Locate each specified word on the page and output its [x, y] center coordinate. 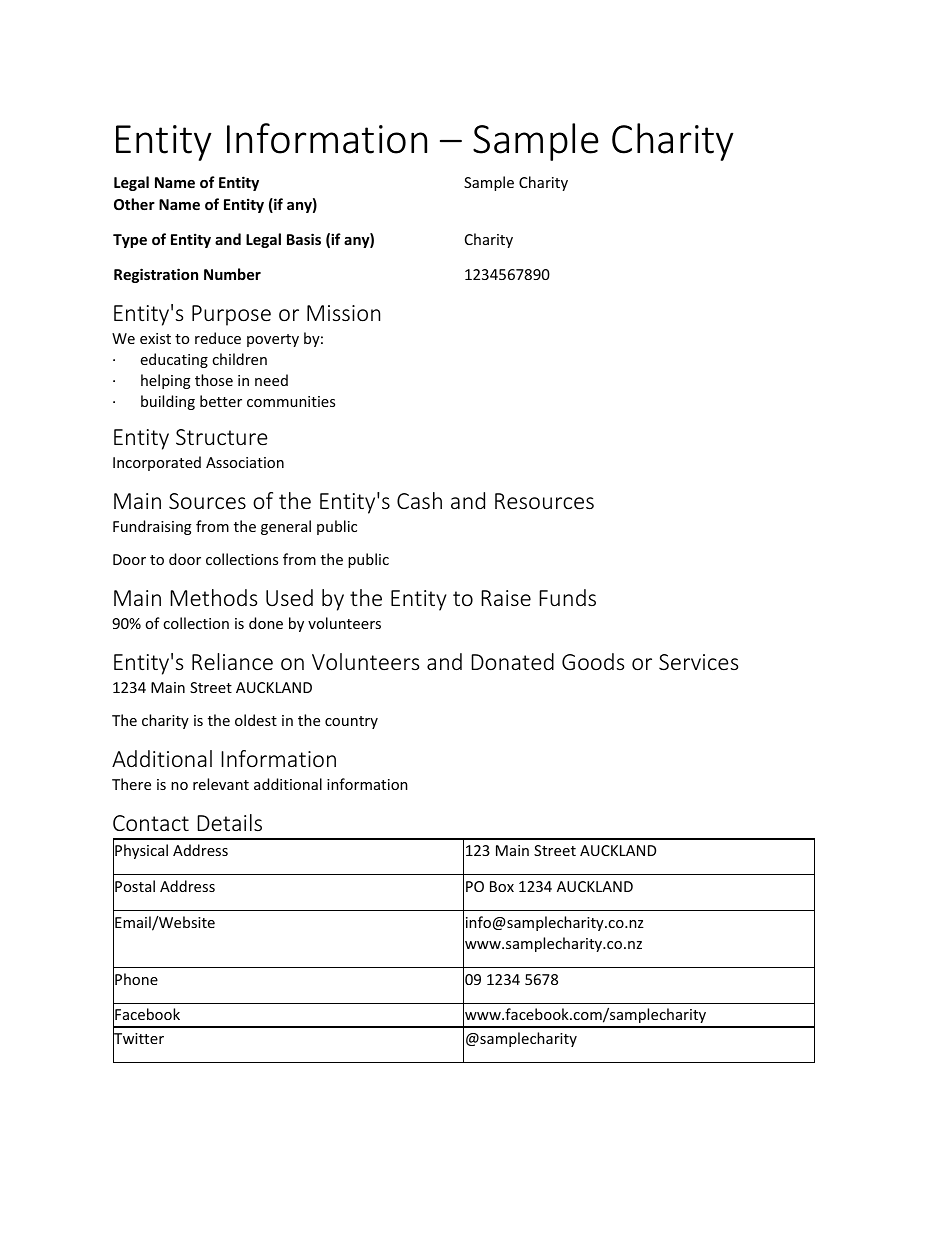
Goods [593, 661]
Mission [343, 313]
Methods [213, 597]
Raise [506, 598]
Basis [304, 239]
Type [130, 241]
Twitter [138, 1039]
